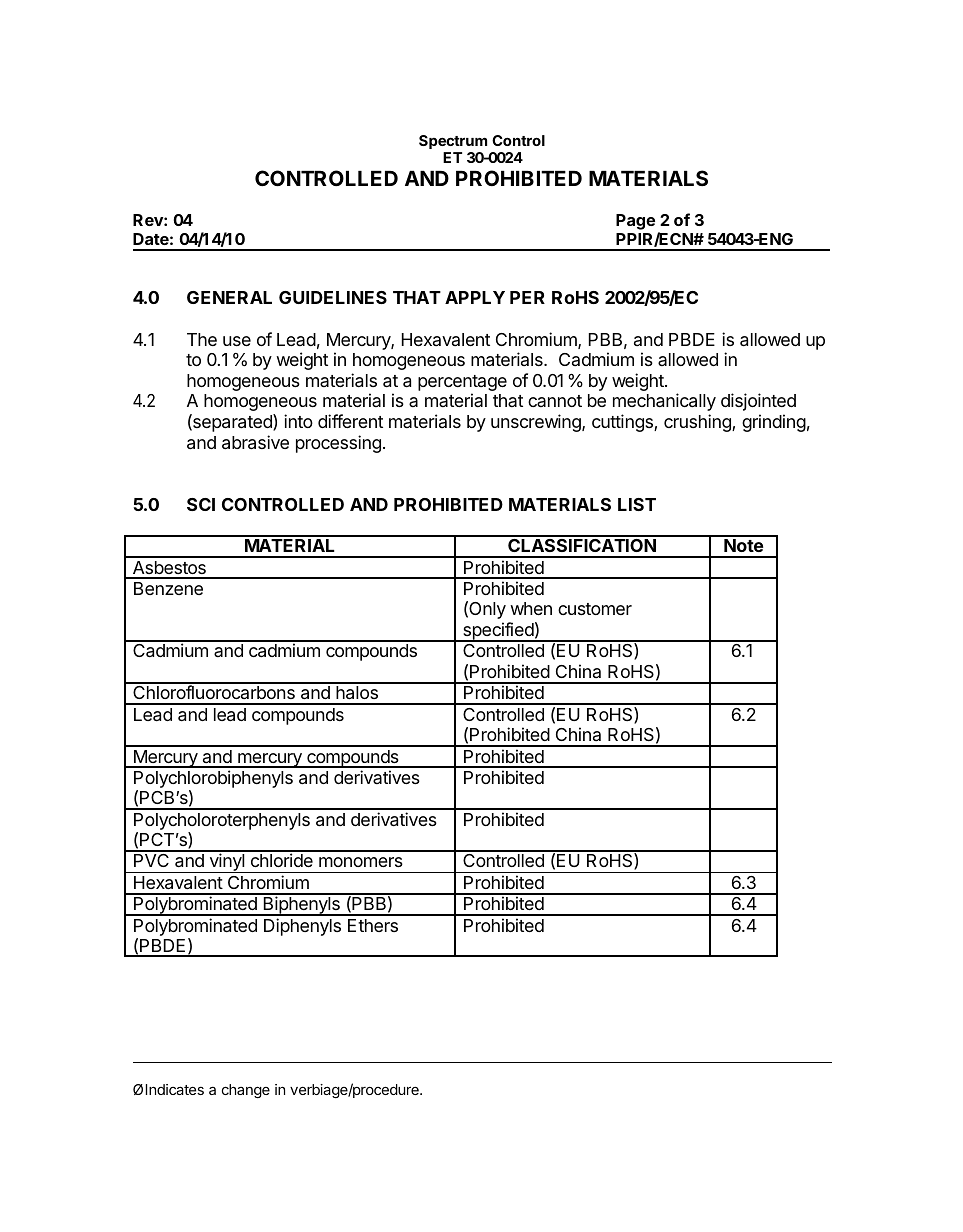 The image size is (963, 1232). What do you see at coordinates (531, 608) in the image?
I see `when` at bounding box center [531, 608].
